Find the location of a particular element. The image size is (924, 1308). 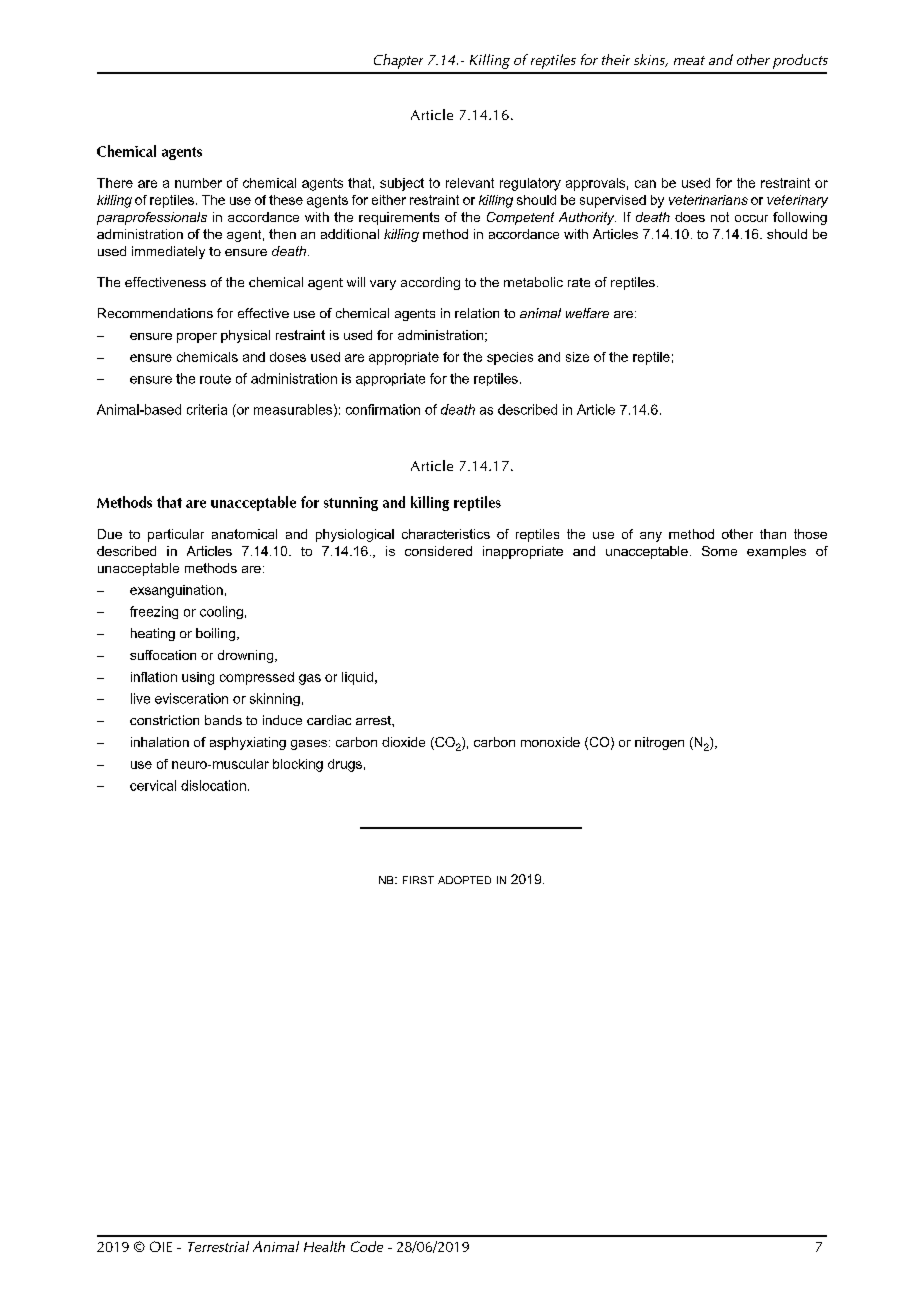

using is located at coordinates (198, 678).
